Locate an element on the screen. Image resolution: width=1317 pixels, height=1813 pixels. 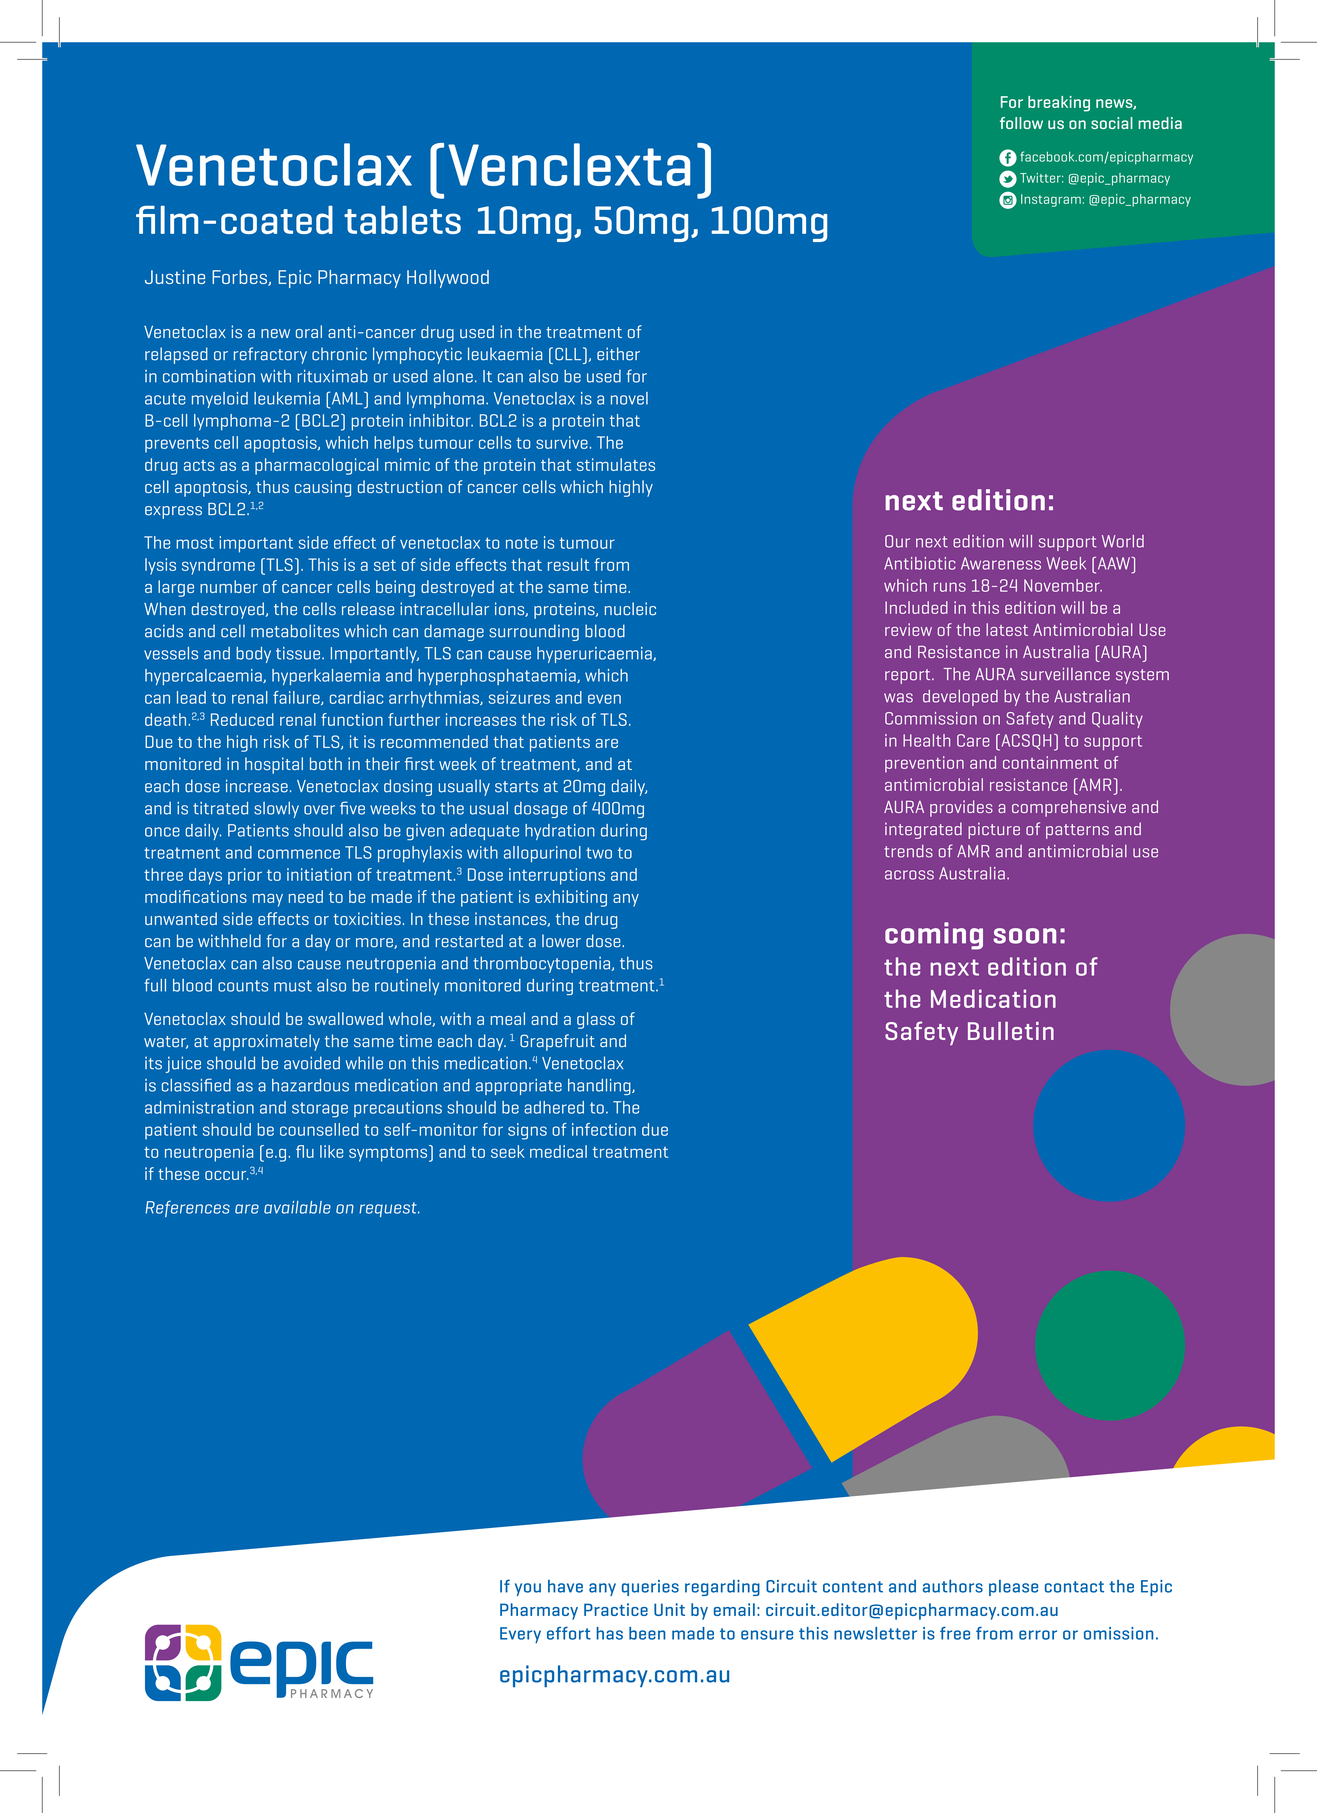
please is located at coordinates (1013, 1588).
